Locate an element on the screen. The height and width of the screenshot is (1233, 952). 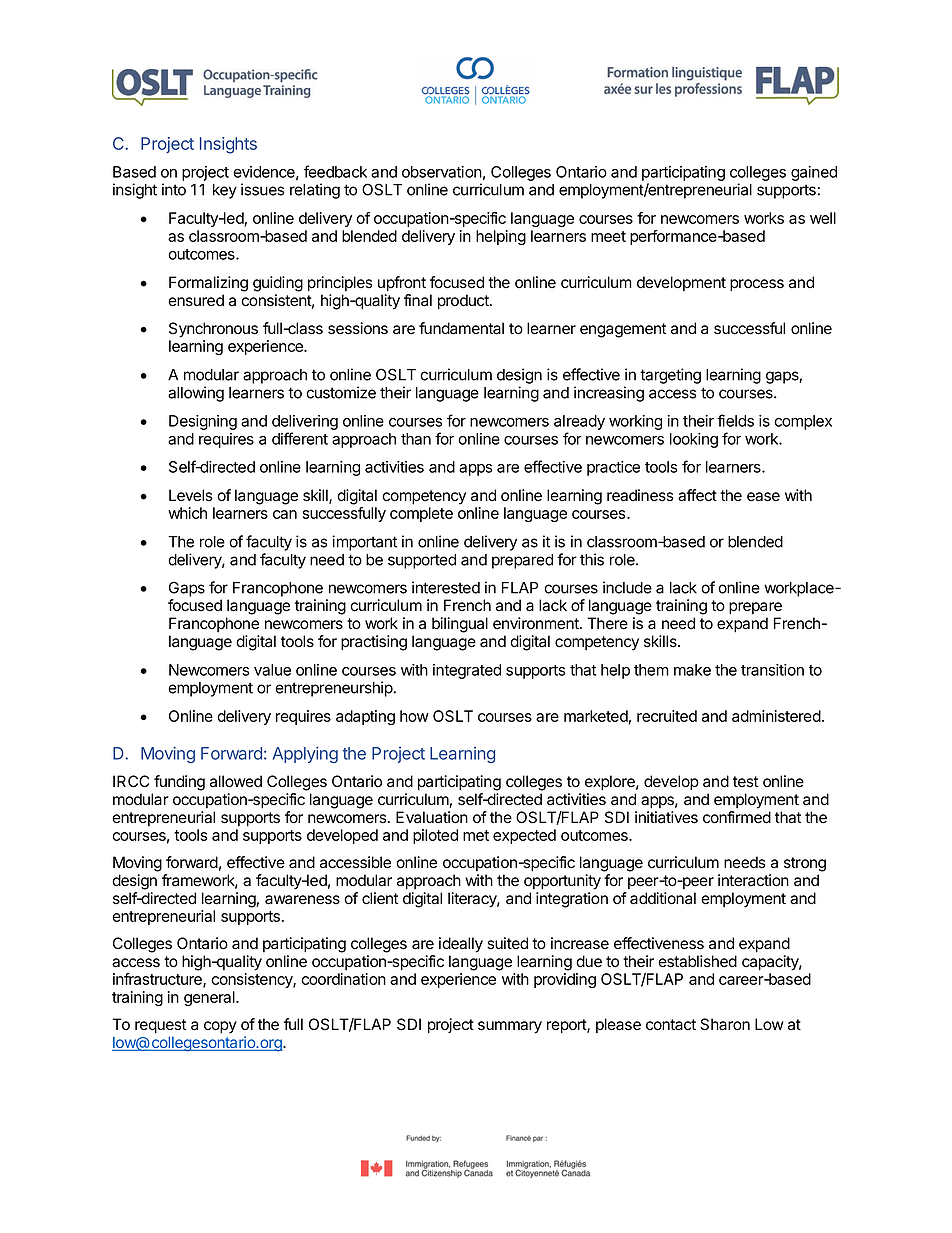
summary is located at coordinates (510, 1027).
